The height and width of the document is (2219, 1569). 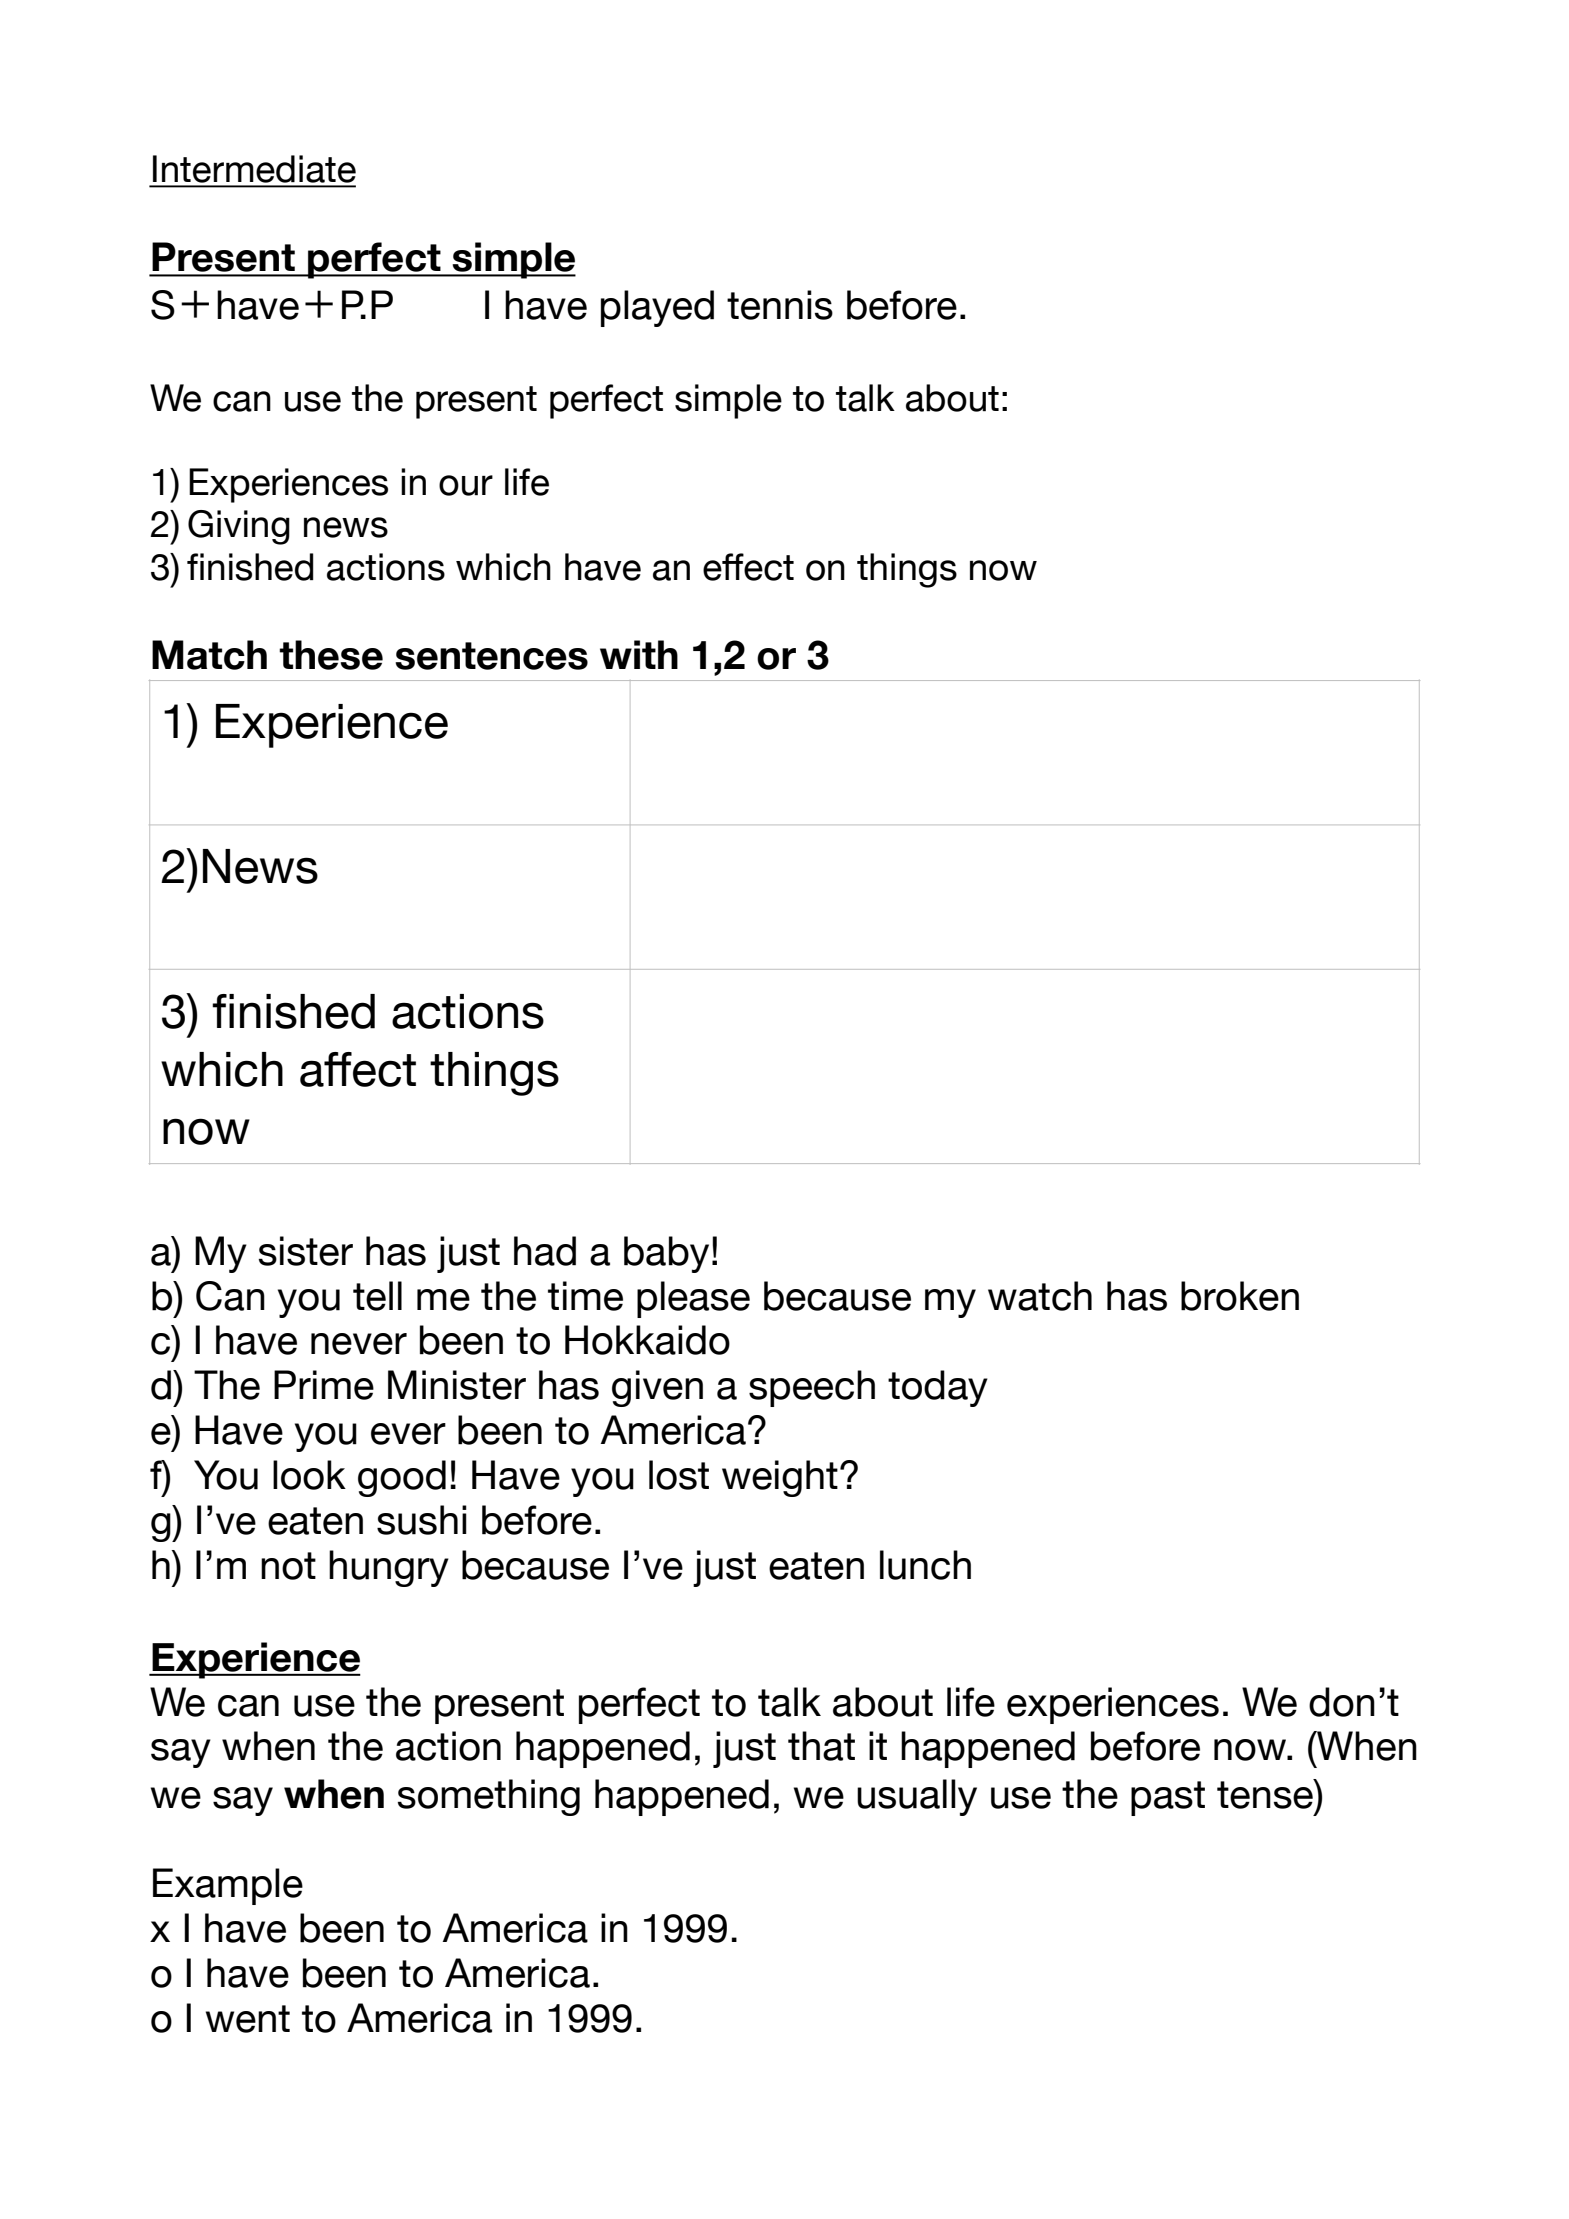 What do you see at coordinates (925, 1565) in the document?
I see `lunch` at bounding box center [925, 1565].
